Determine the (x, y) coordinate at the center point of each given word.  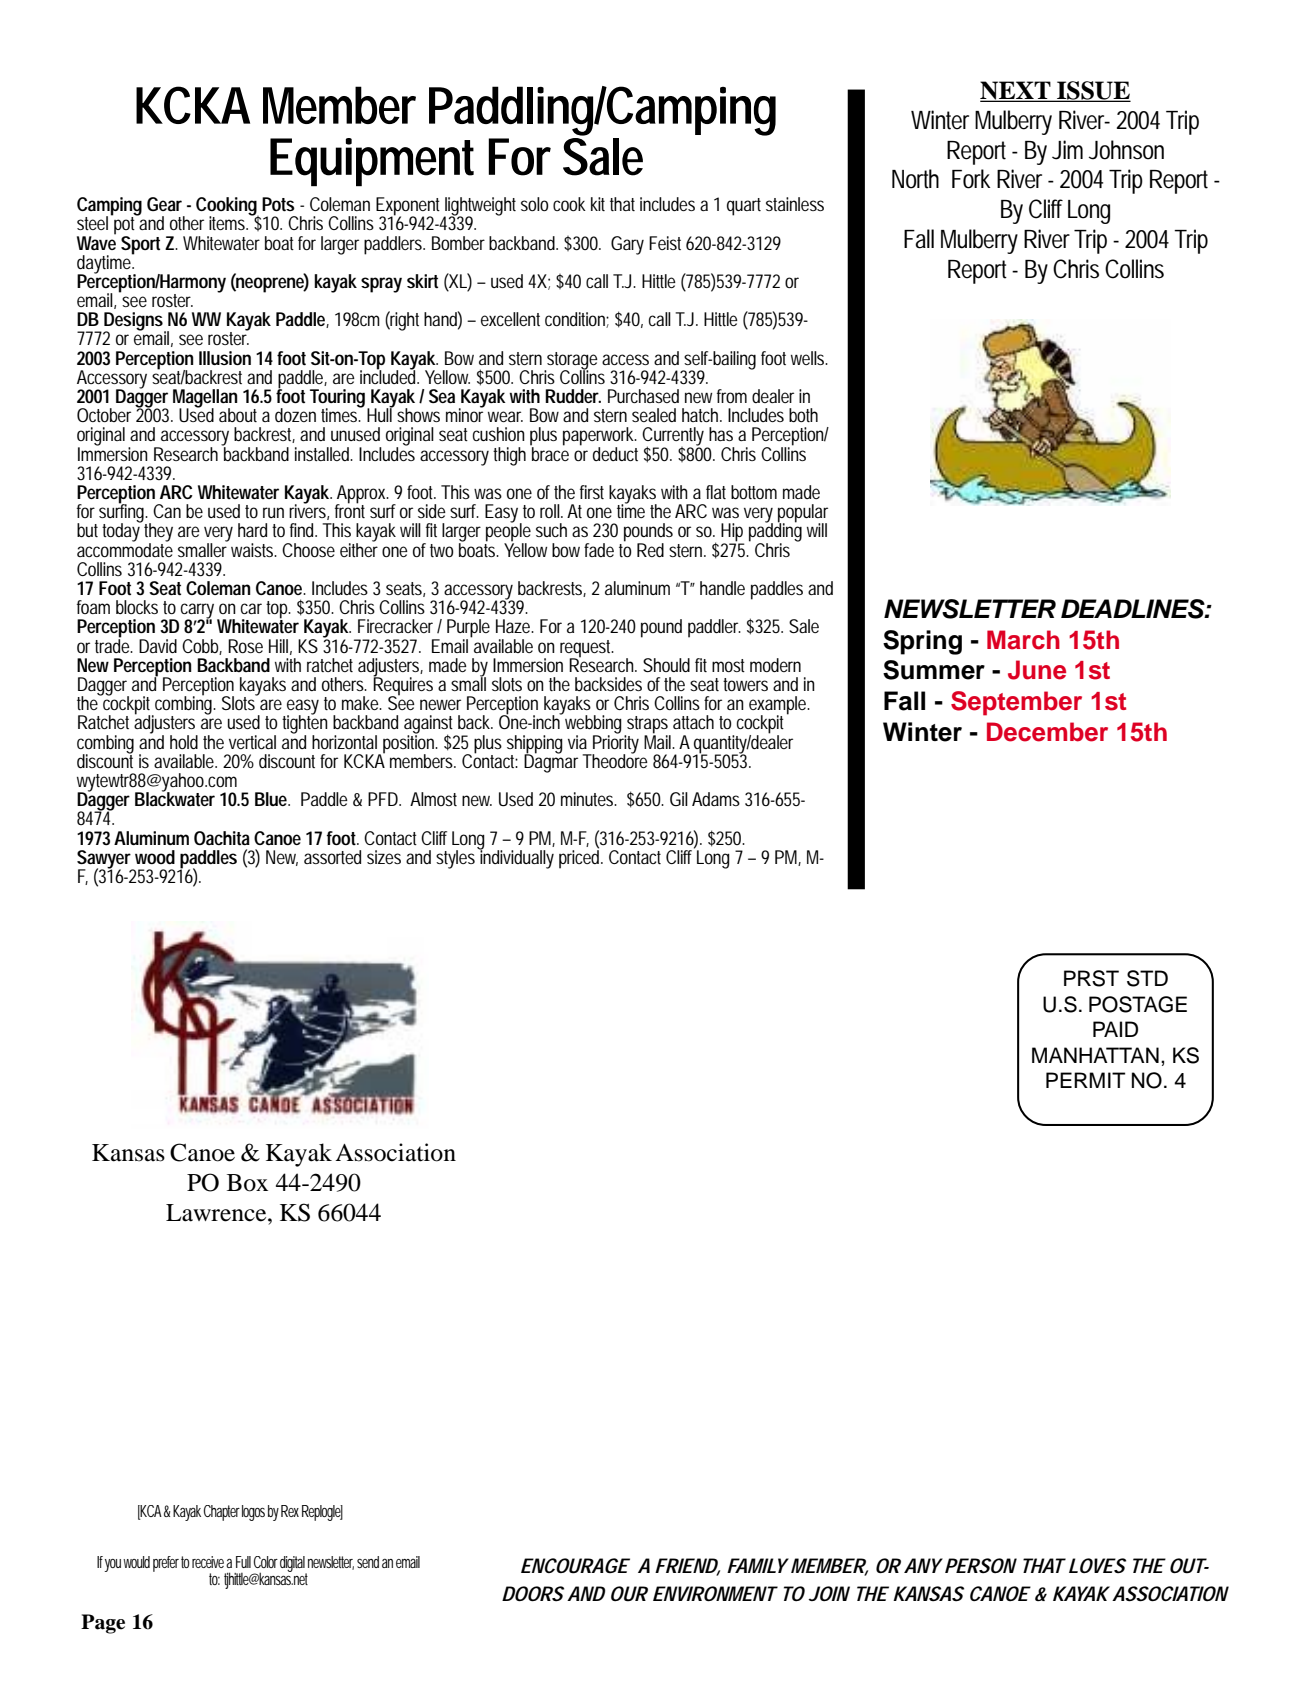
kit (598, 204)
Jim (1067, 150)
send (368, 1562)
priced (579, 858)
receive (208, 1562)
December (1047, 732)
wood (155, 857)
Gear (164, 204)
